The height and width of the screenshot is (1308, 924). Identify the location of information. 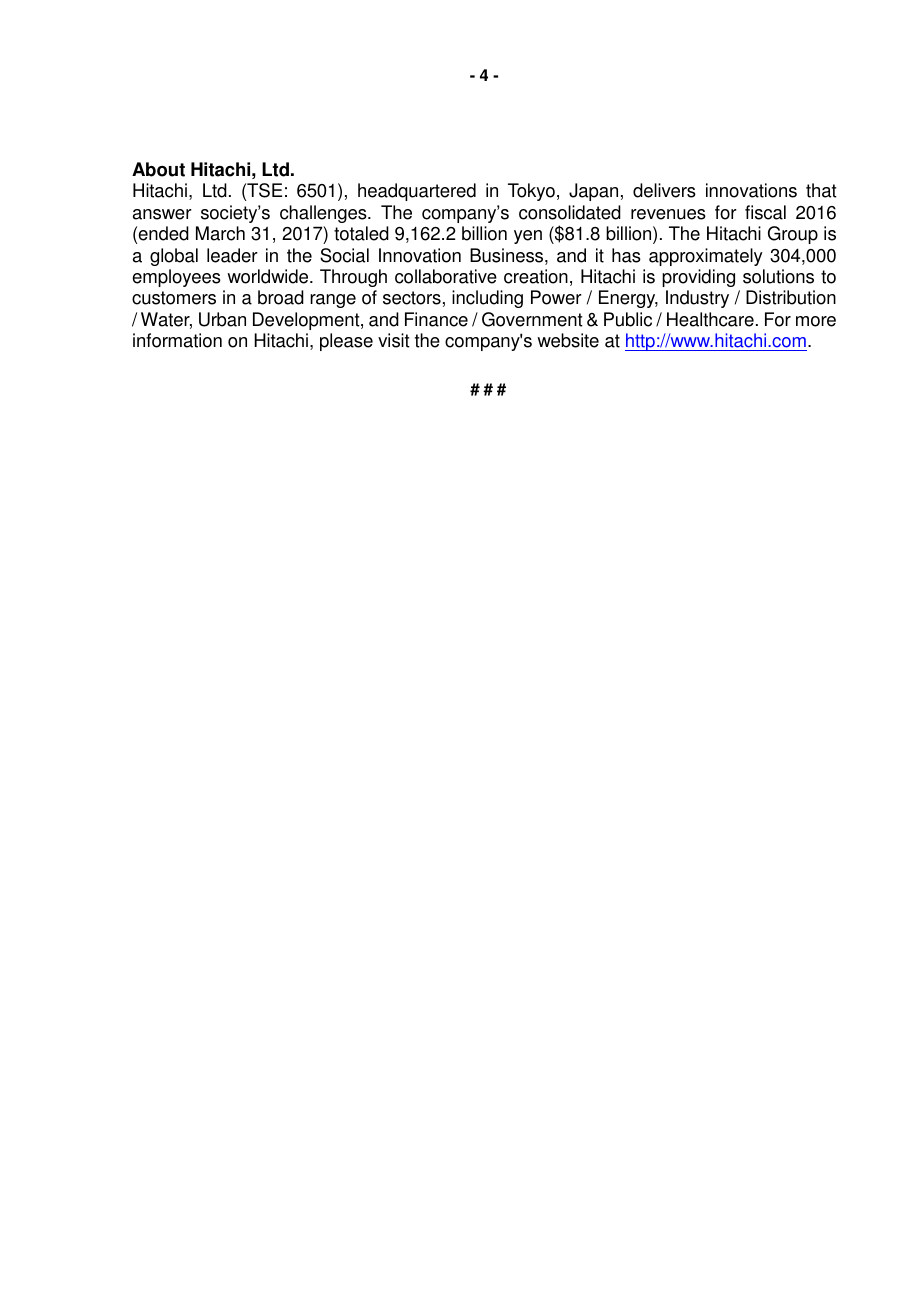
(177, 340).
